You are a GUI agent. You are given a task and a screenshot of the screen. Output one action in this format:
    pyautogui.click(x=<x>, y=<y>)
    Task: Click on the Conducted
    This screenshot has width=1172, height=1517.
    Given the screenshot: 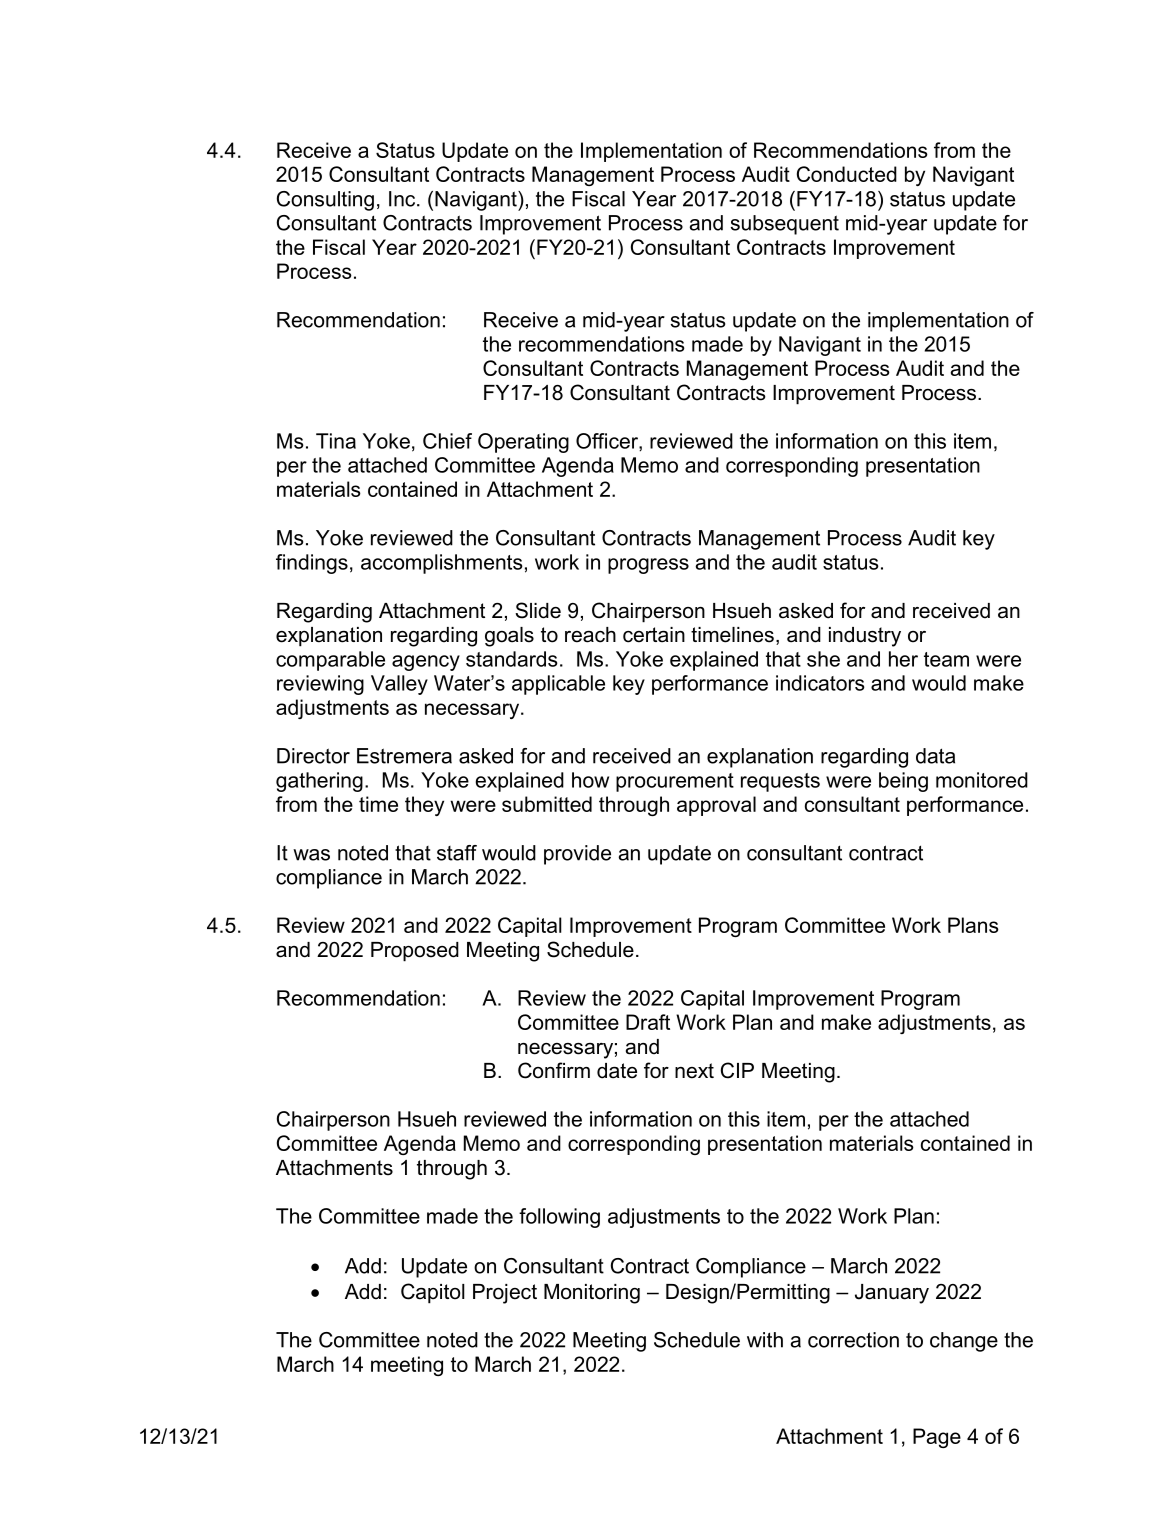 What is the action you would take?
    pyautogui.click(x=847, y=174)
